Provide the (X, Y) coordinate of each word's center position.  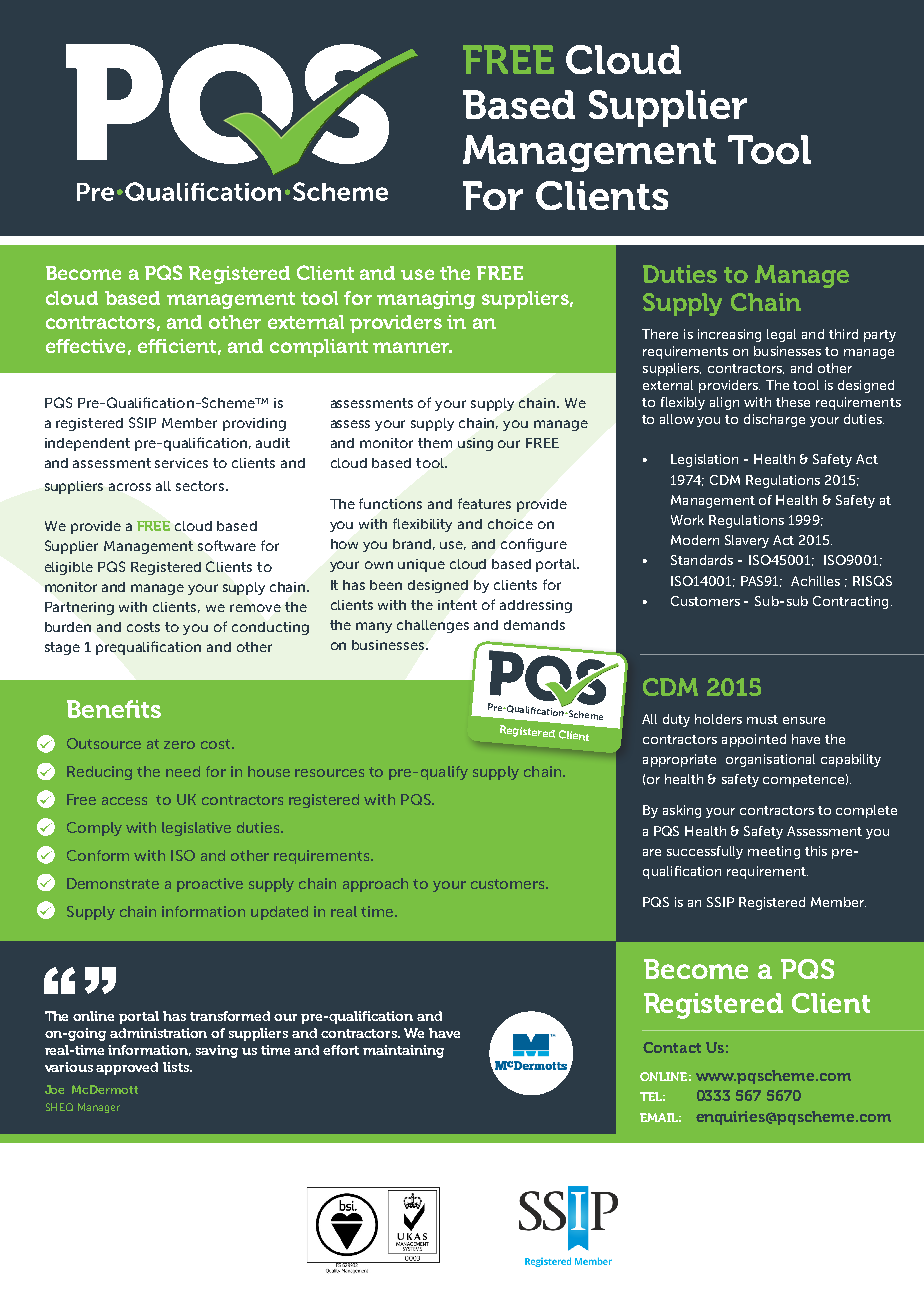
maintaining (403, 1051)
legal (781, 335)
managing (426, 300)
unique (421, 565)
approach (375, 885)
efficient (177, 346)
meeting (774, 852)
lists (177, 1067)
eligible (69, 568)
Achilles (815, 581)
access (124, 801)
